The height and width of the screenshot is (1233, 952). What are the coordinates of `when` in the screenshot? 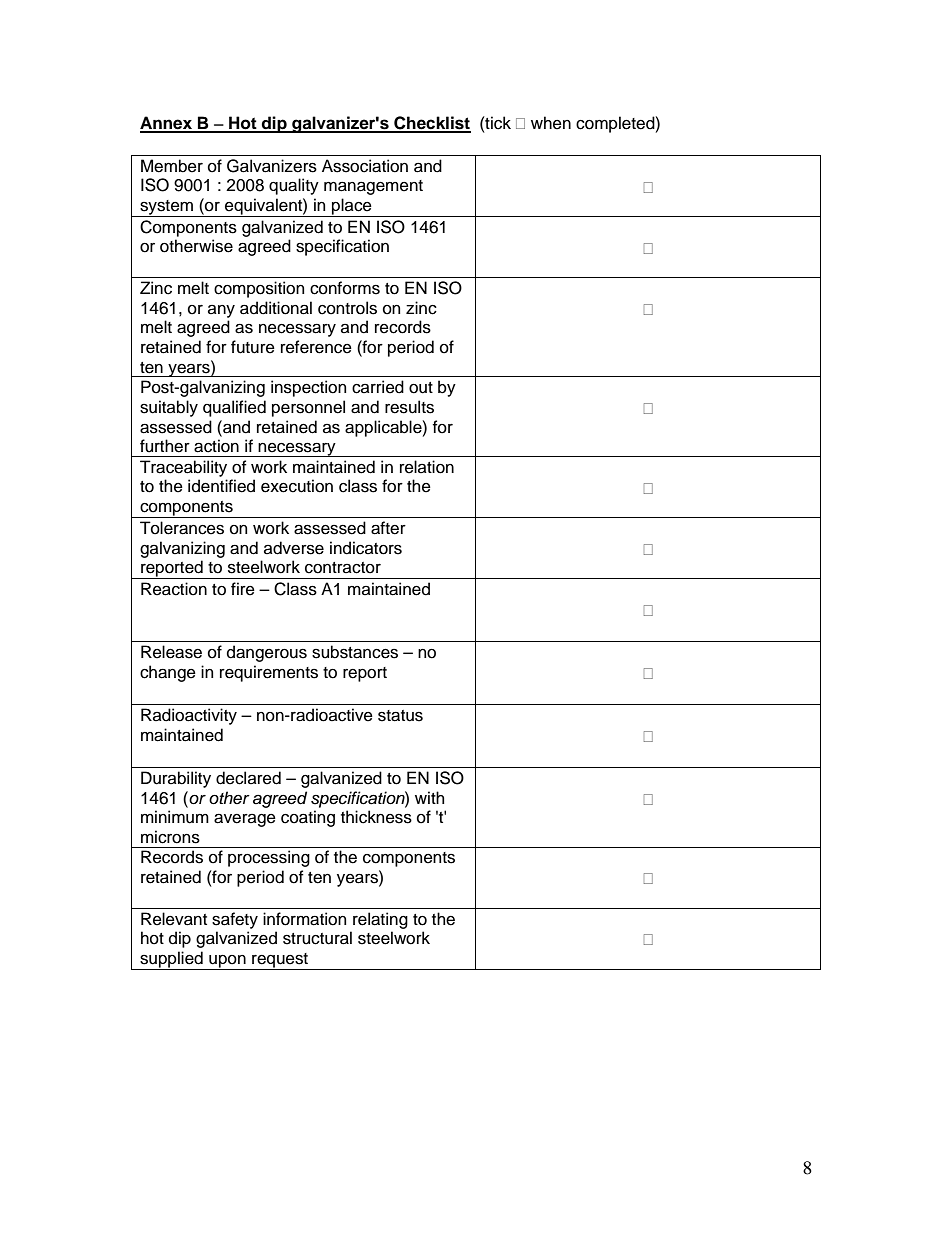 It's located at (551, 123).
